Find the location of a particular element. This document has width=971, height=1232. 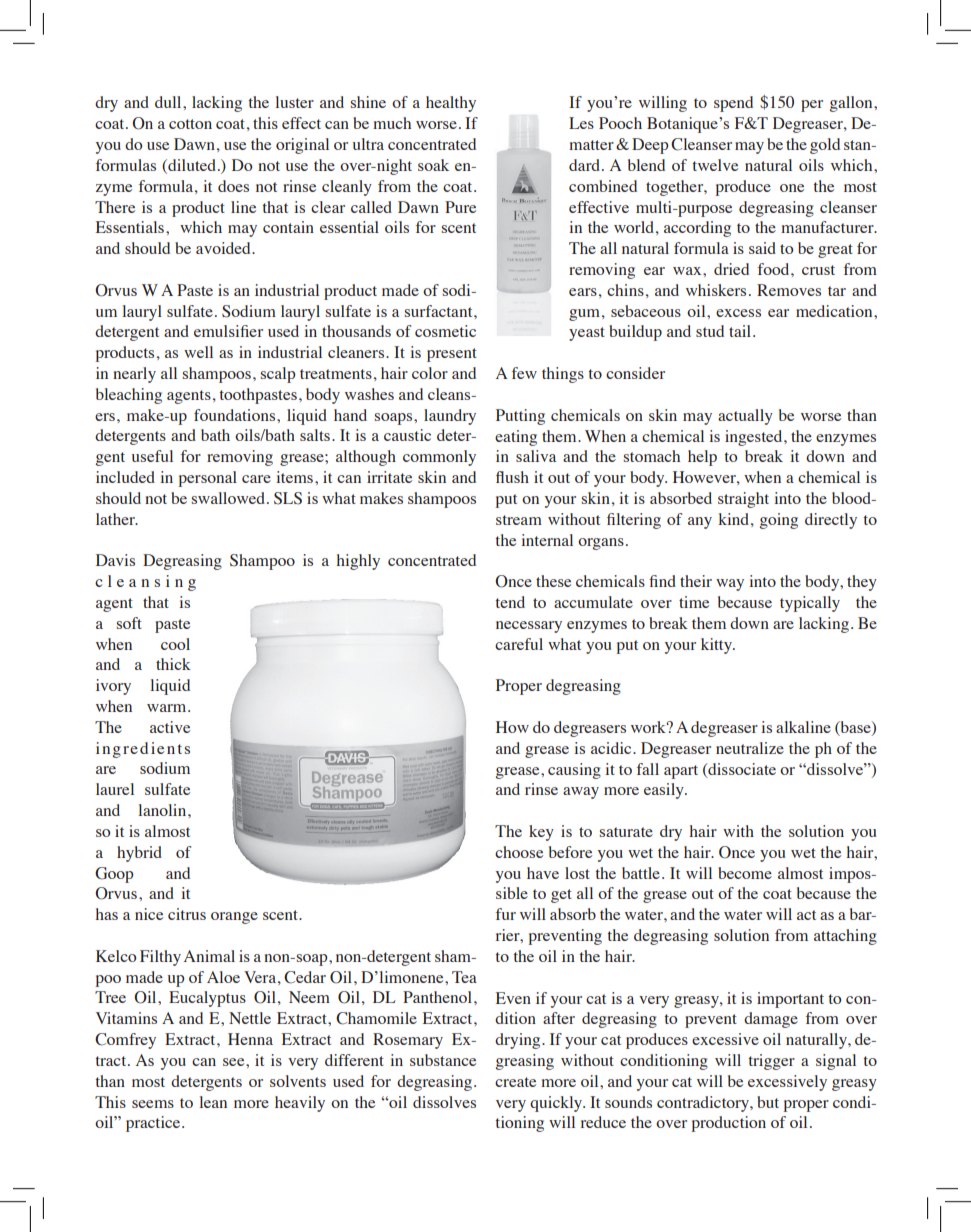

healthy is located at coordinates (451, 104).
